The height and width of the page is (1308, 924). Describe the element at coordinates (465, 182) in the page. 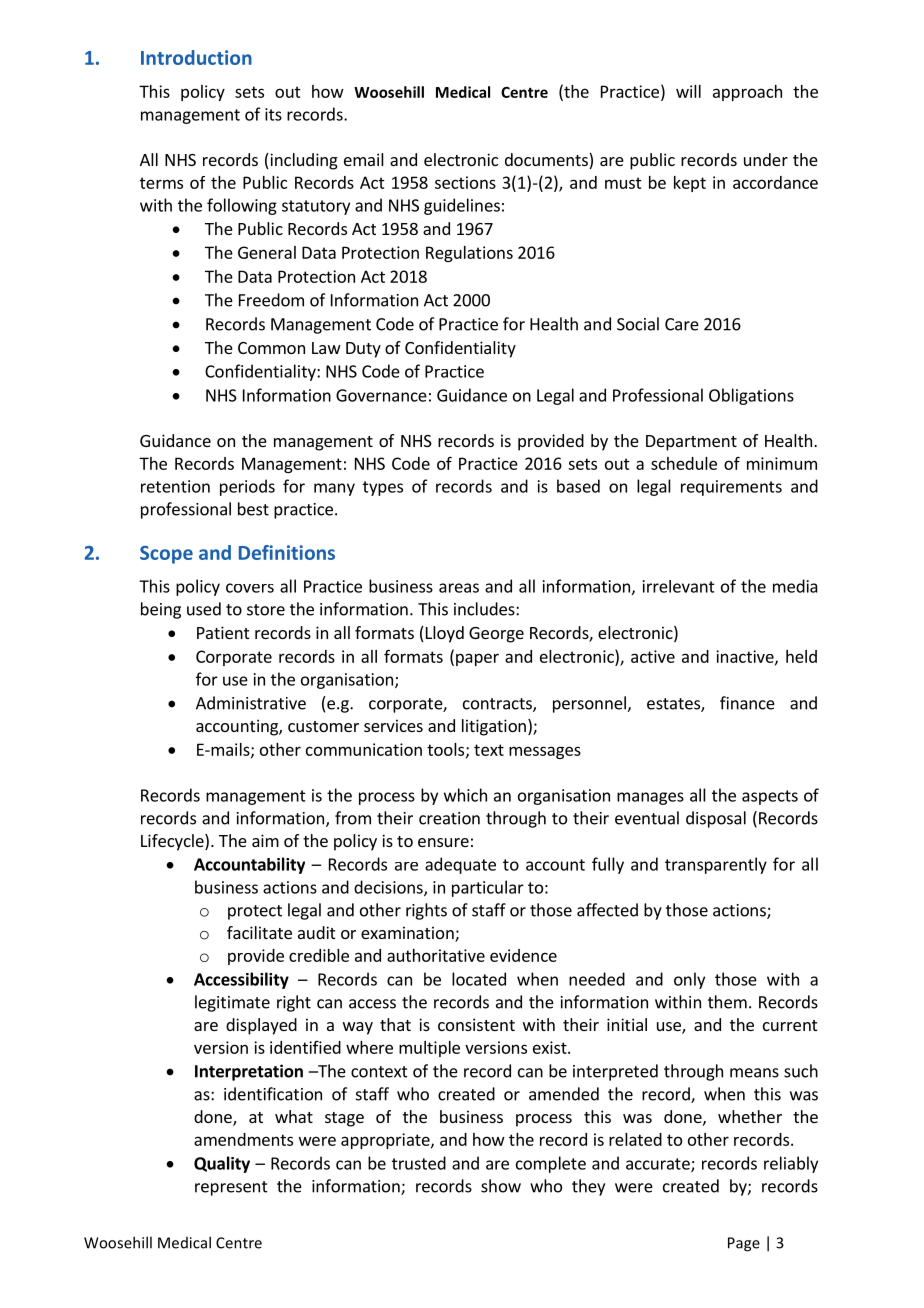

I see `sections` at that location.
